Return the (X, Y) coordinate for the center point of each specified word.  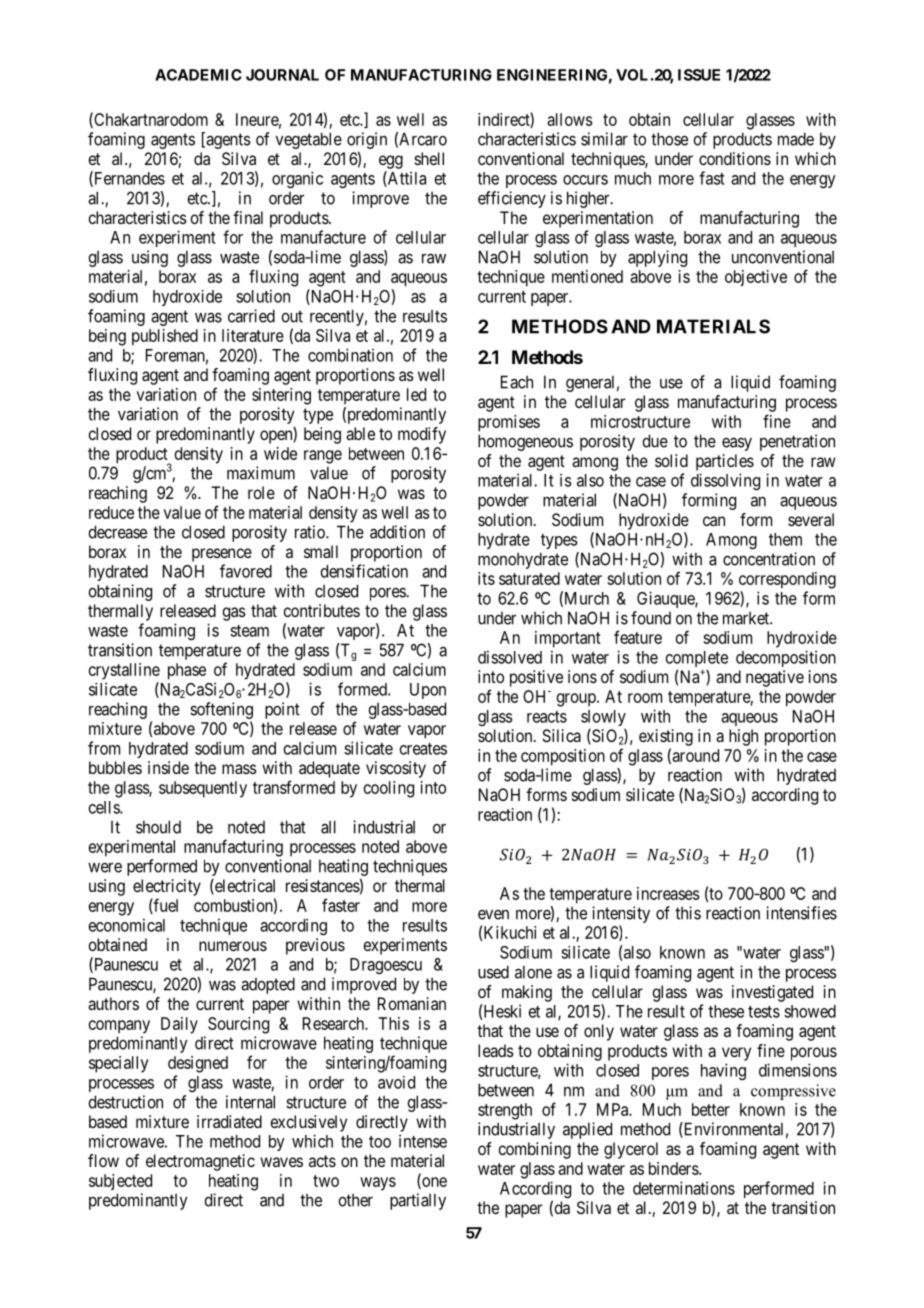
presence (222, 555)
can (714, 521)
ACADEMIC (198, 75)
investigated (772, 993)
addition (397, 532)
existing (666, 737)
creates (423, 749)
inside (168, 767)
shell (429, 158)
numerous (233, 946)
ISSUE (699, 75)
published (165, 337)
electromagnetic (200, 1162)
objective (756, 278)
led (416, 394)
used (493, 972)
